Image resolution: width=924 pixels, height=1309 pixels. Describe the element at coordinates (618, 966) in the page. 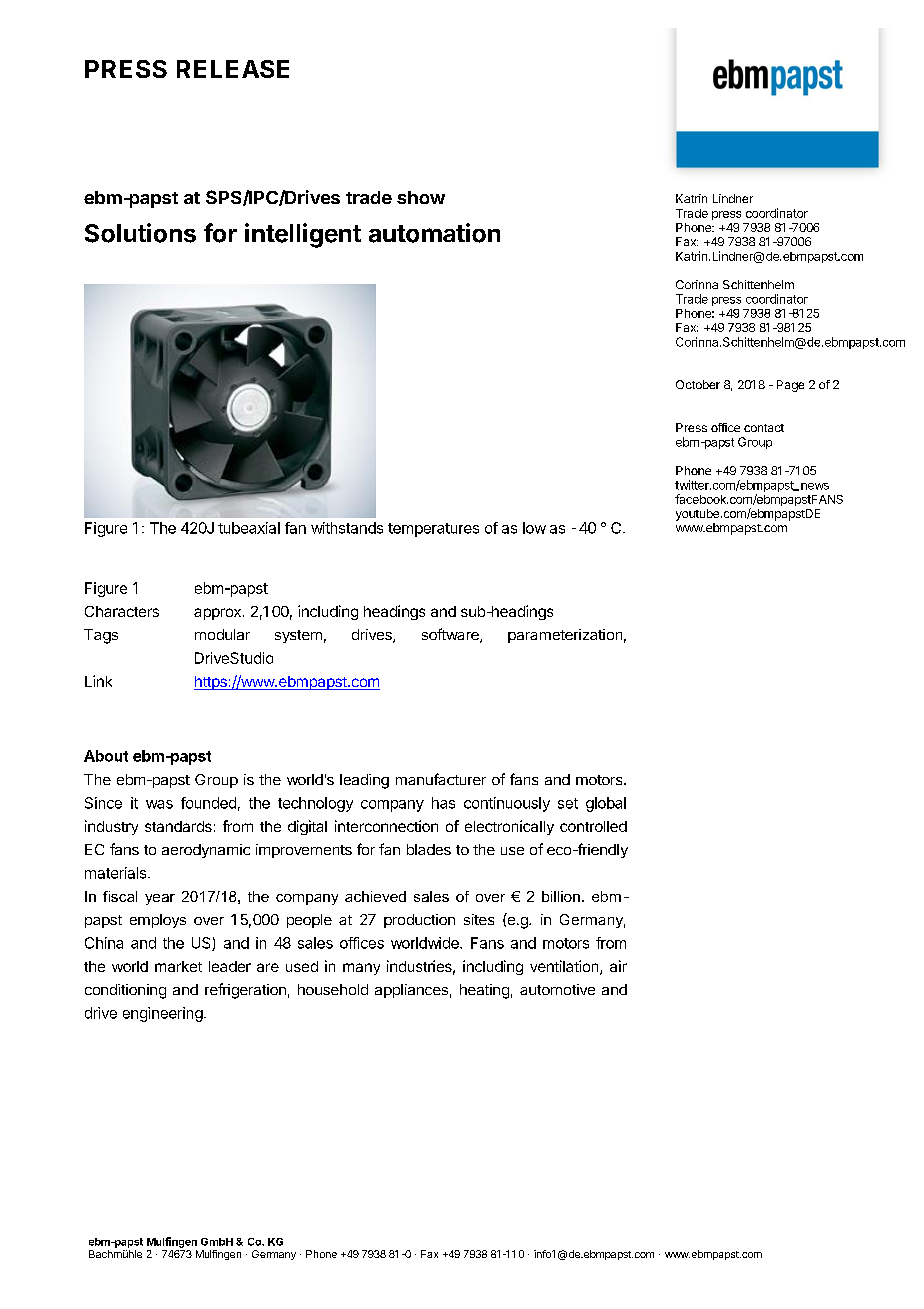

I see `air` at that location.
